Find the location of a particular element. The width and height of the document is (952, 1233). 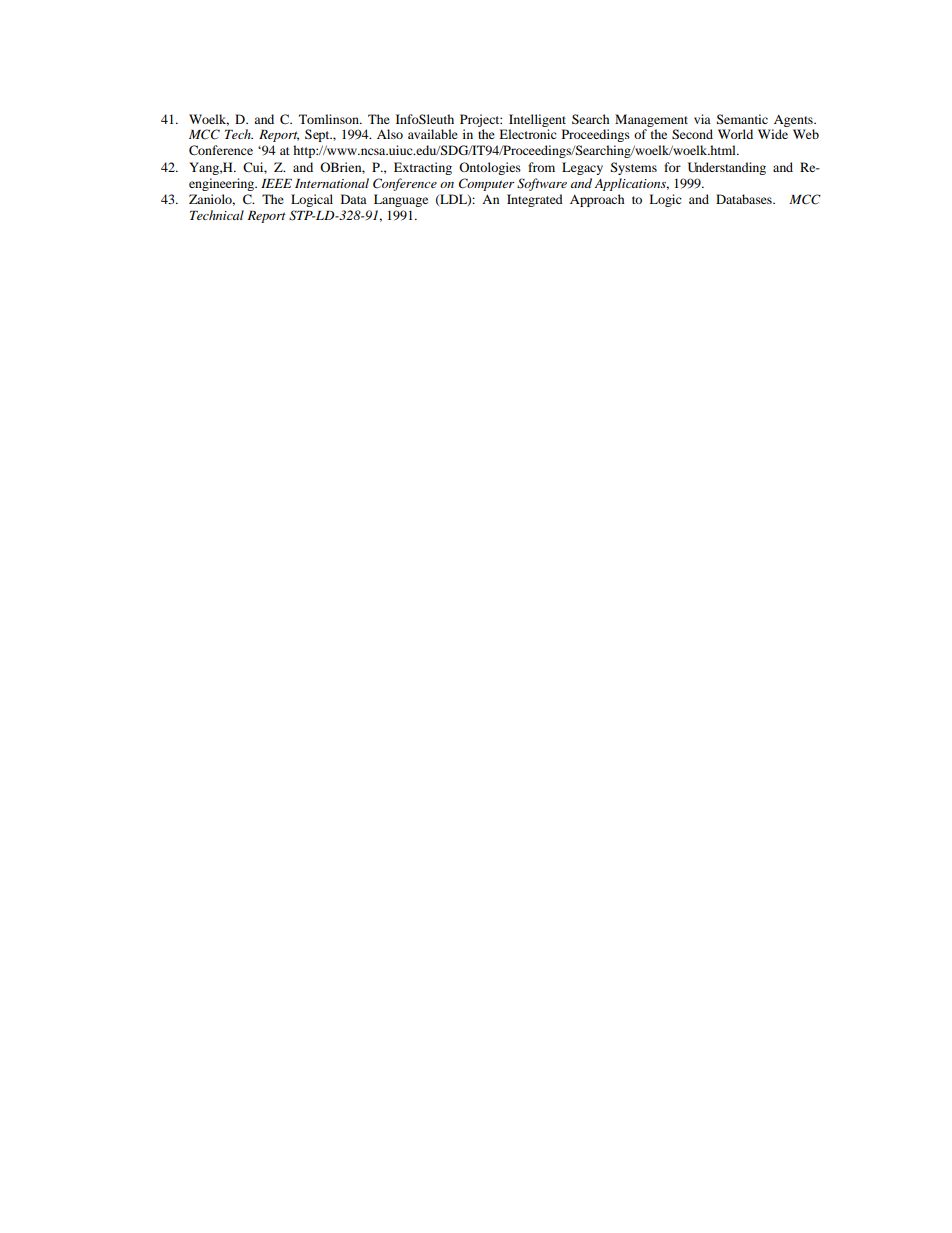

International is located at coordinates (332, 183).
